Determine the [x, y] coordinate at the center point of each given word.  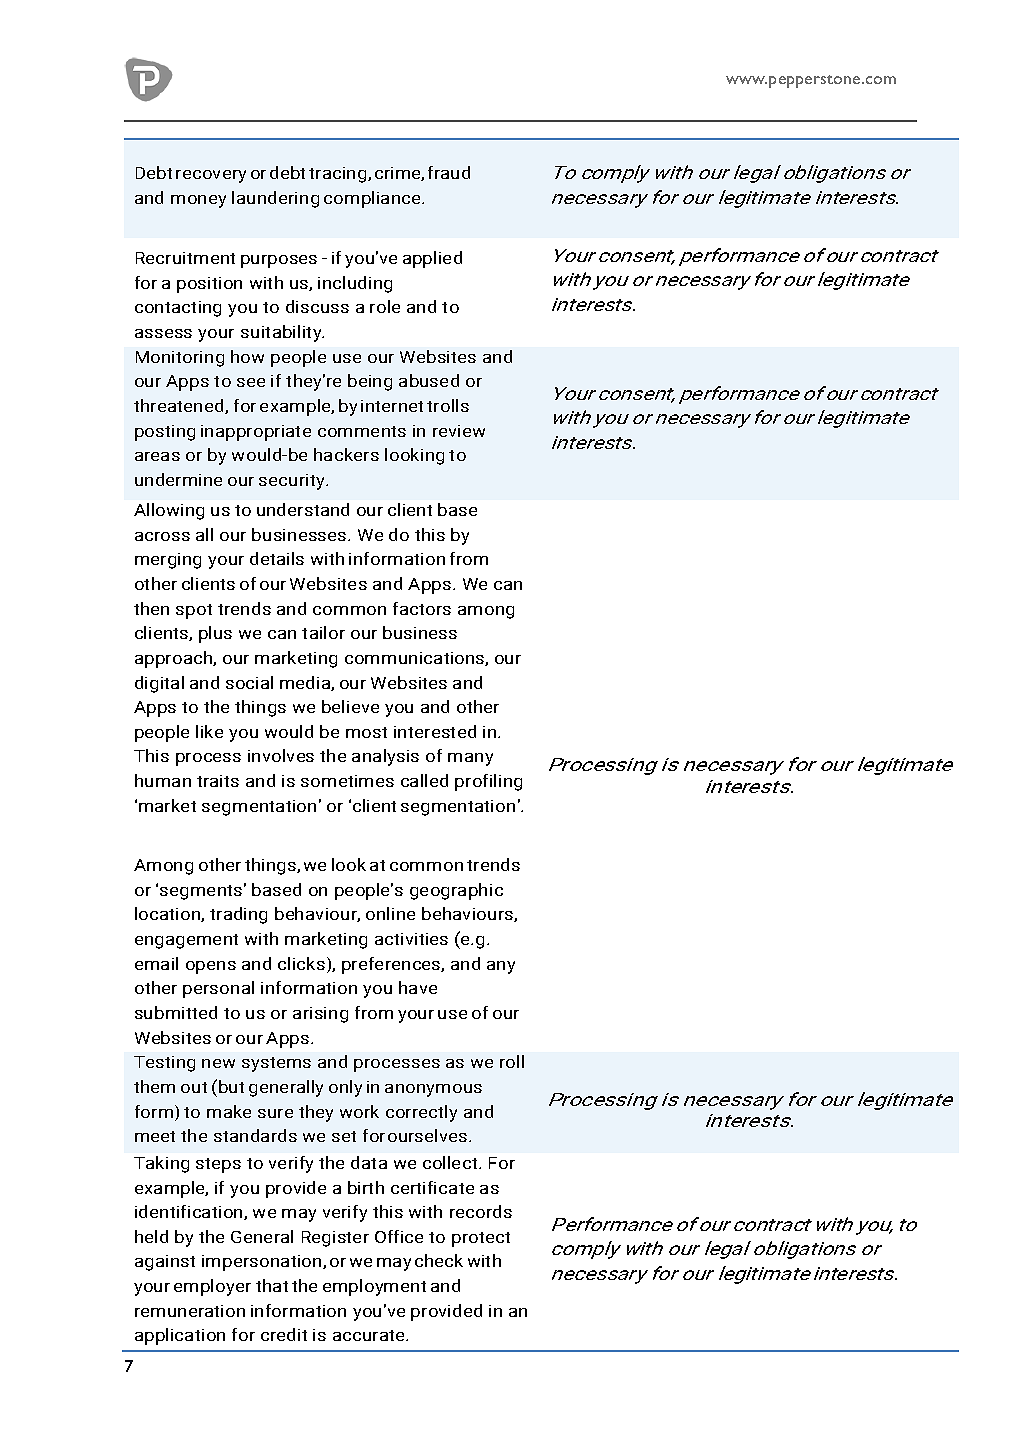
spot [194, 611]
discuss [317, 306]
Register [335, 1239]
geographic [456, 891]
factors [422, 608]
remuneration [190, 1311]
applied [432, 259]
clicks [301, 963]
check [439, 1260]
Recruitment [185, 258]
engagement [186, 941]
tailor [323, 632]
